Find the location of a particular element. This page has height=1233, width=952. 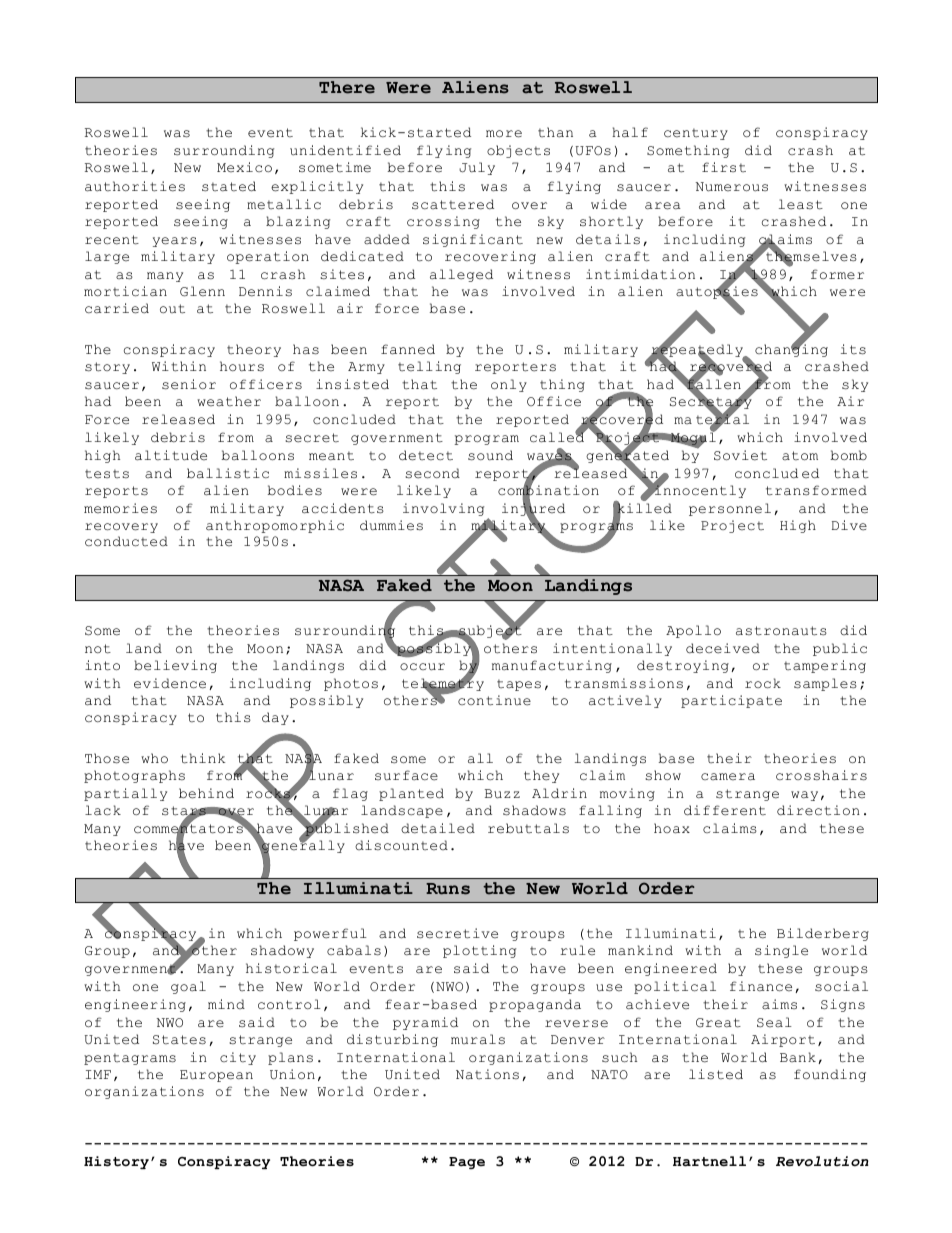

Mexico is located at coordinates (244, 167).
